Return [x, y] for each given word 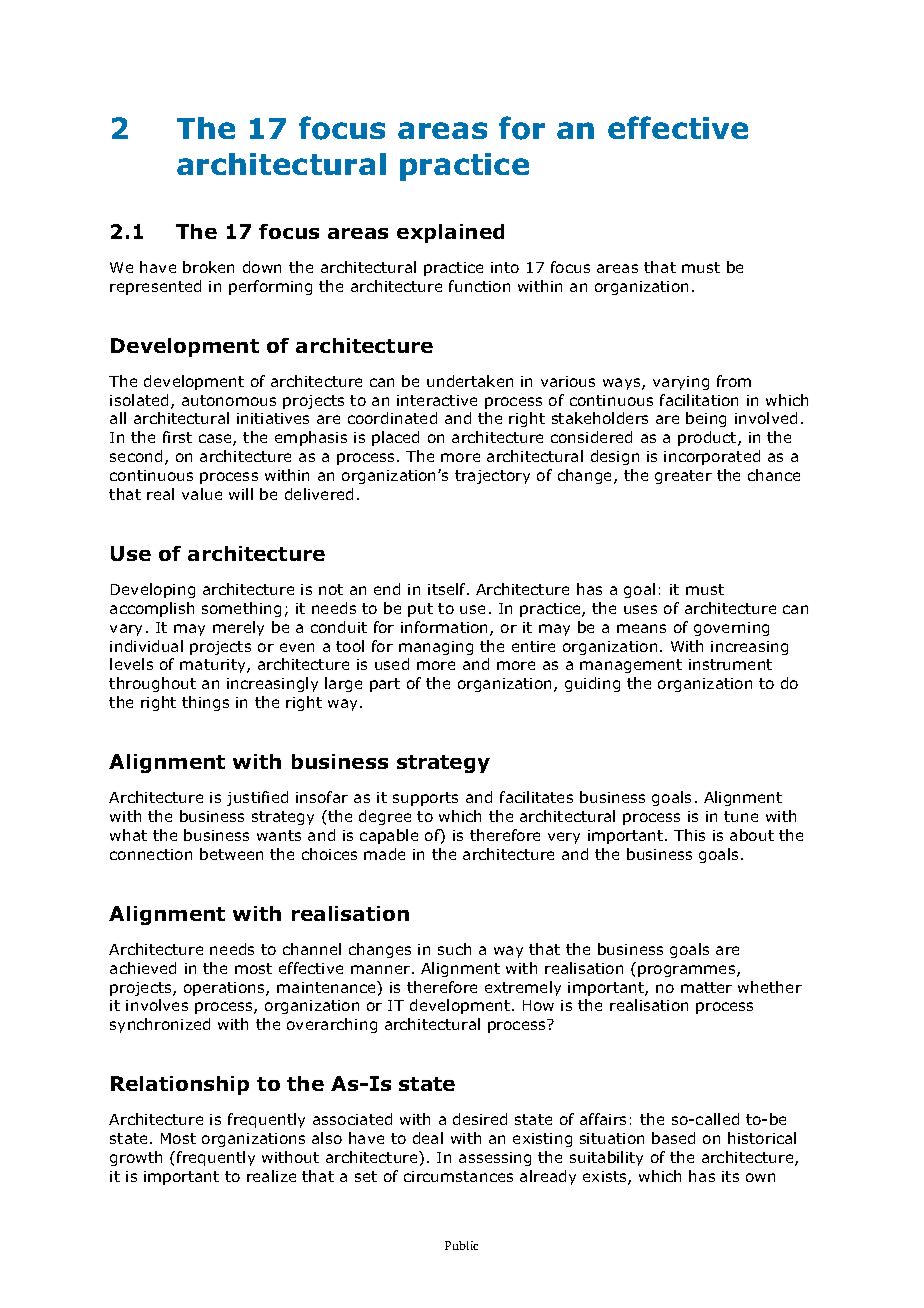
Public [461, 1245]
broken [208, 267]
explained [450, 233]
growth [136, 1158]
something [241, 609]
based [673, 1138]
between [231, 854]
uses [640, 609]
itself [448, 589]
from [734, 381]
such [454, 949]
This [689, 835]
